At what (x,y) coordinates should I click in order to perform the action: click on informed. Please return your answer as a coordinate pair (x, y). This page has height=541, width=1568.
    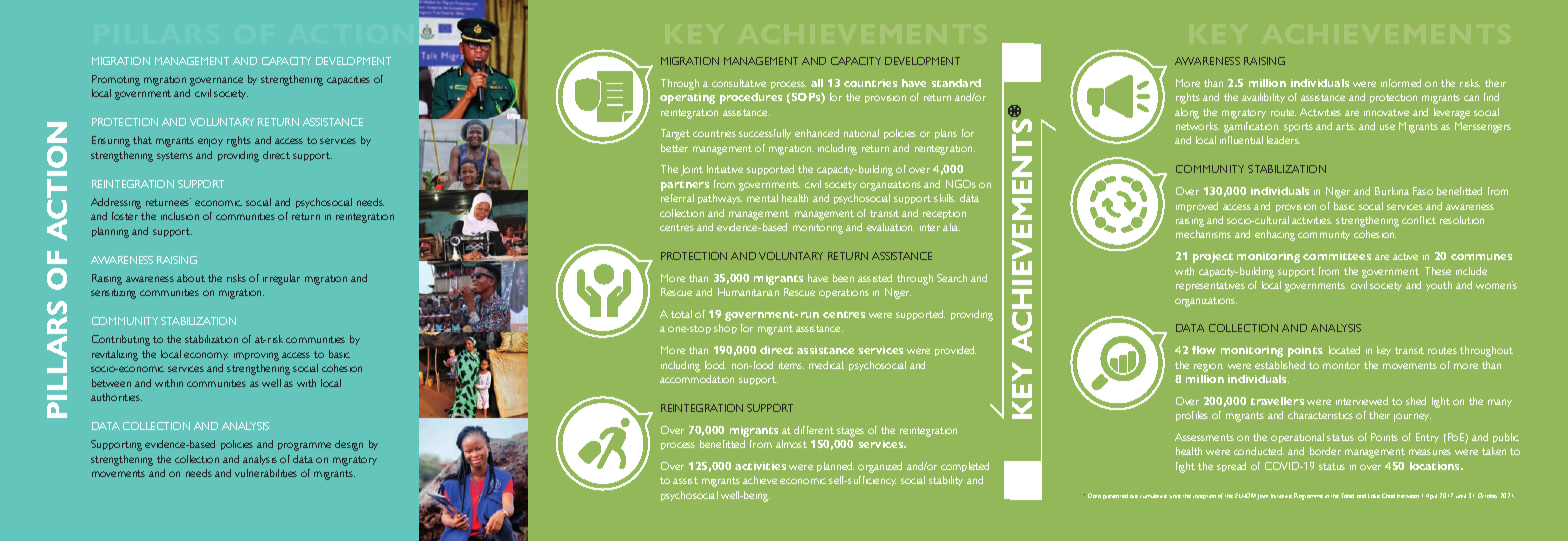
    Looking at the image, I should click on (1401, 83).
